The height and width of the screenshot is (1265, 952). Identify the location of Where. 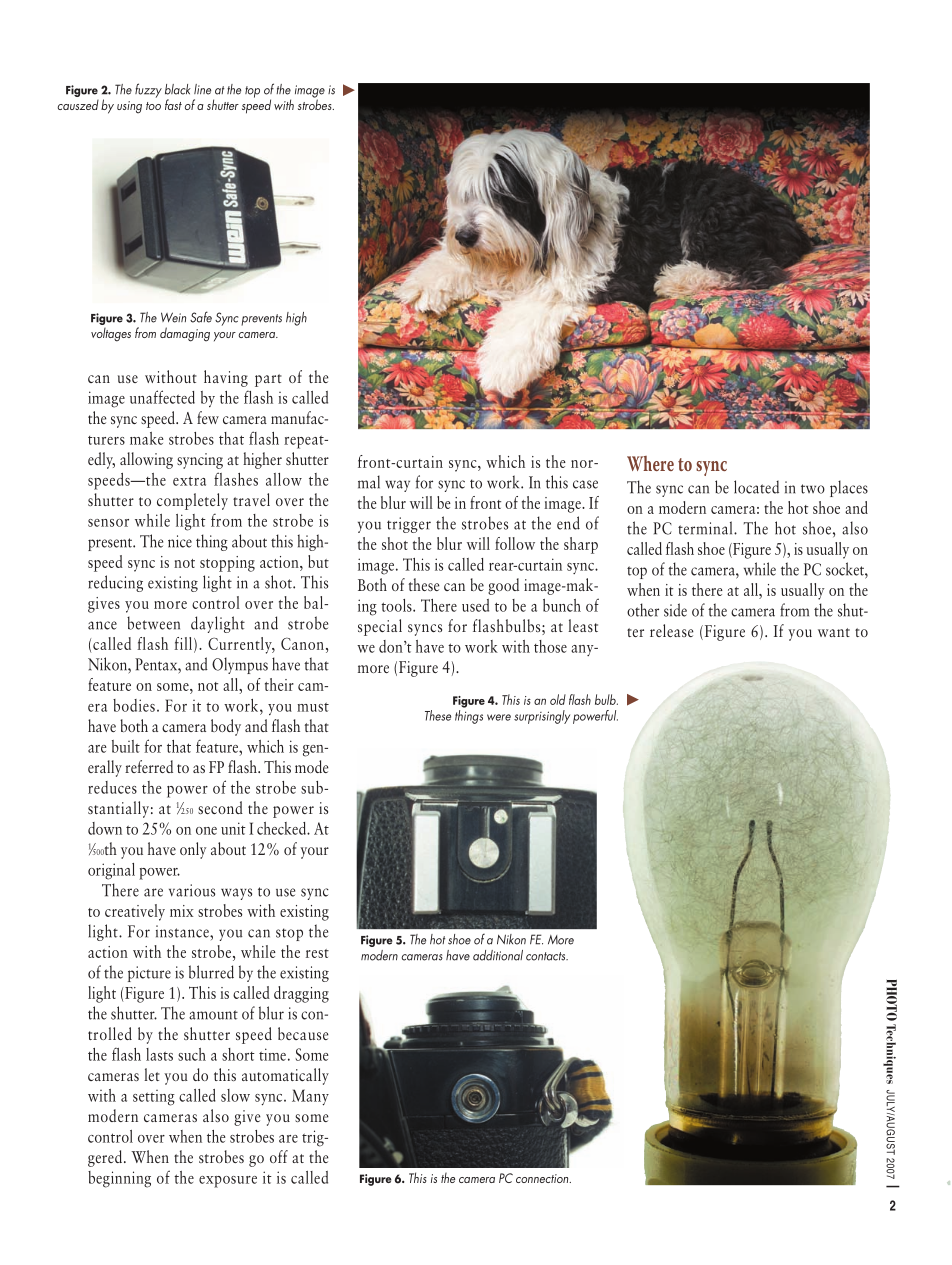
(650, 463).
